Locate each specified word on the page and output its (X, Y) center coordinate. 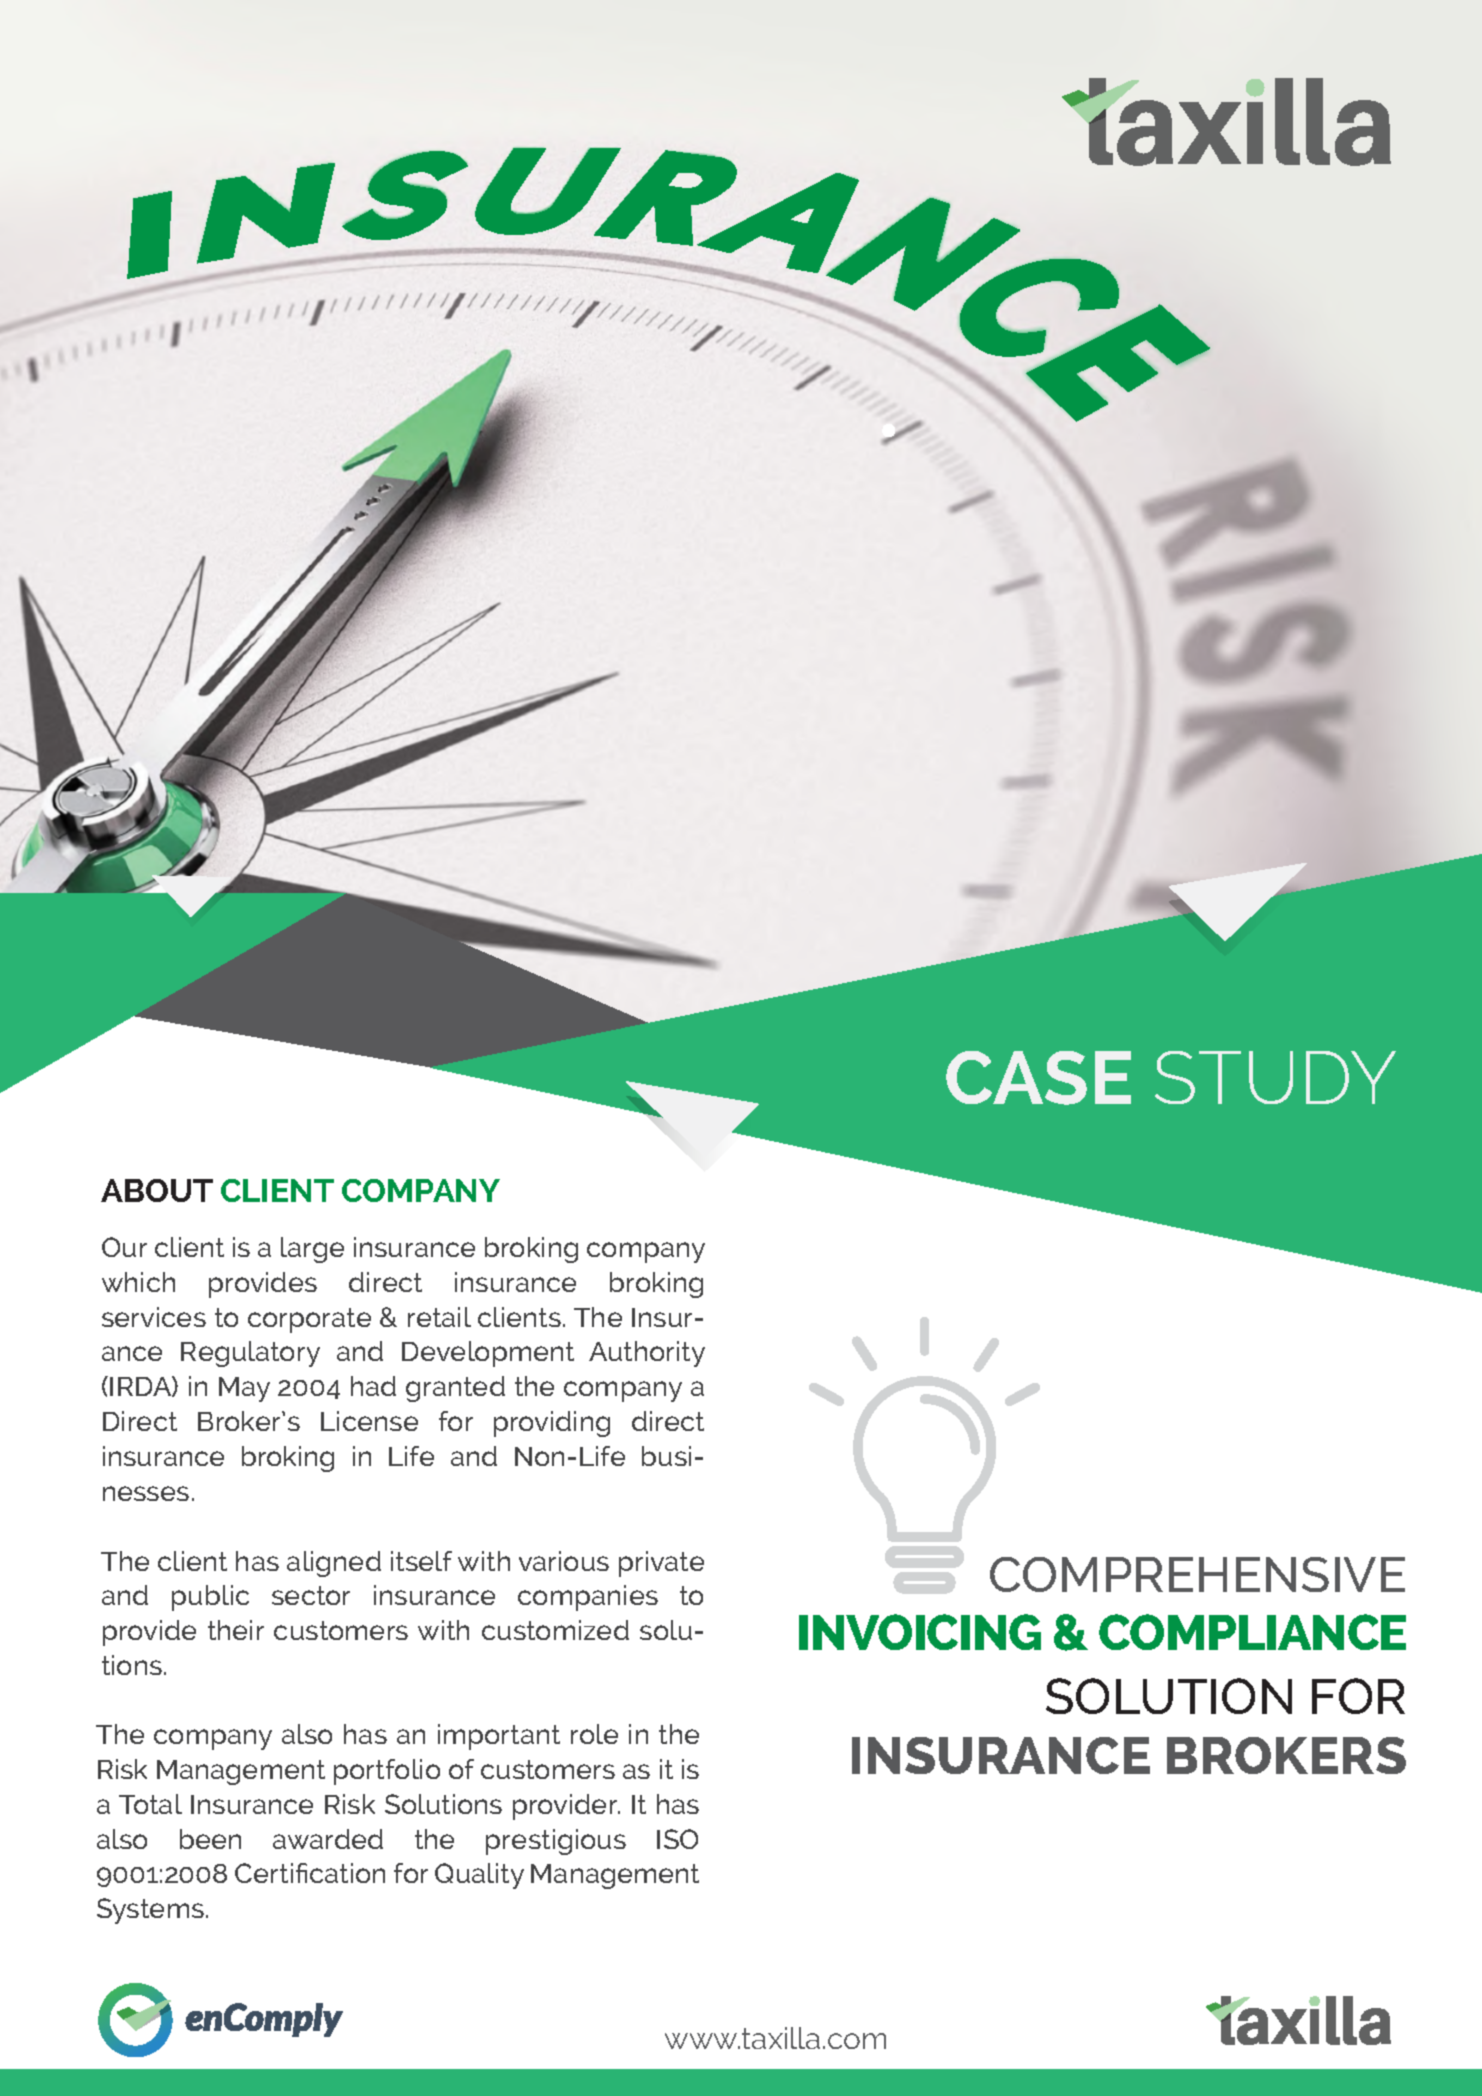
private (661, 1564)
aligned (334, 1564)
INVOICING (920, 1632)
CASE (1038, 1078)
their (236, 1630)
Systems (150, 1911)
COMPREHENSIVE (1197, 1574)
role (594, 1734)
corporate (309, 1320)
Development (488, 1354)
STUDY (1275, 1077)
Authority (647, 1354)
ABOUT (157, 1190)
